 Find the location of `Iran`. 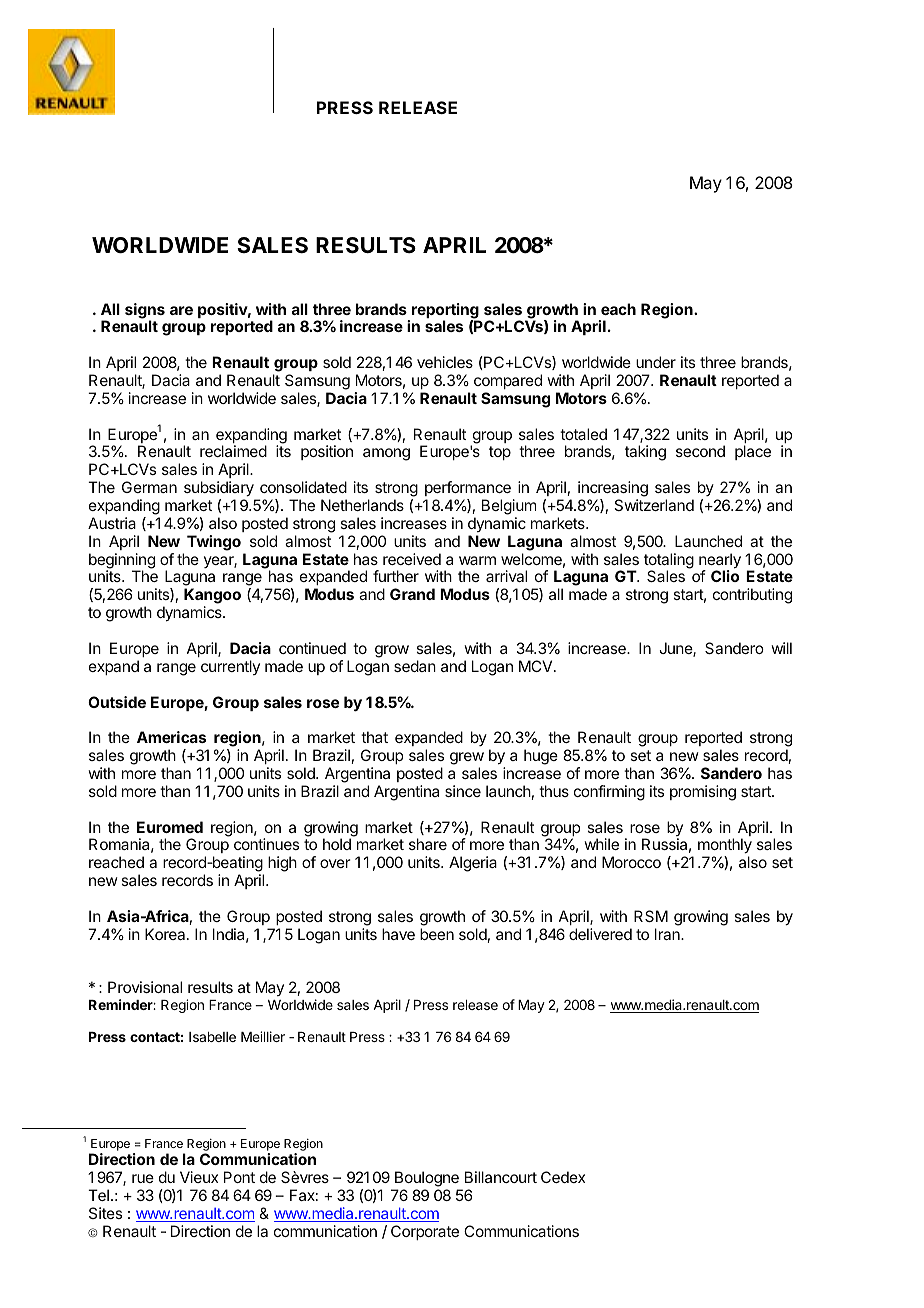

Iran is located at coordinates (668, 934).
